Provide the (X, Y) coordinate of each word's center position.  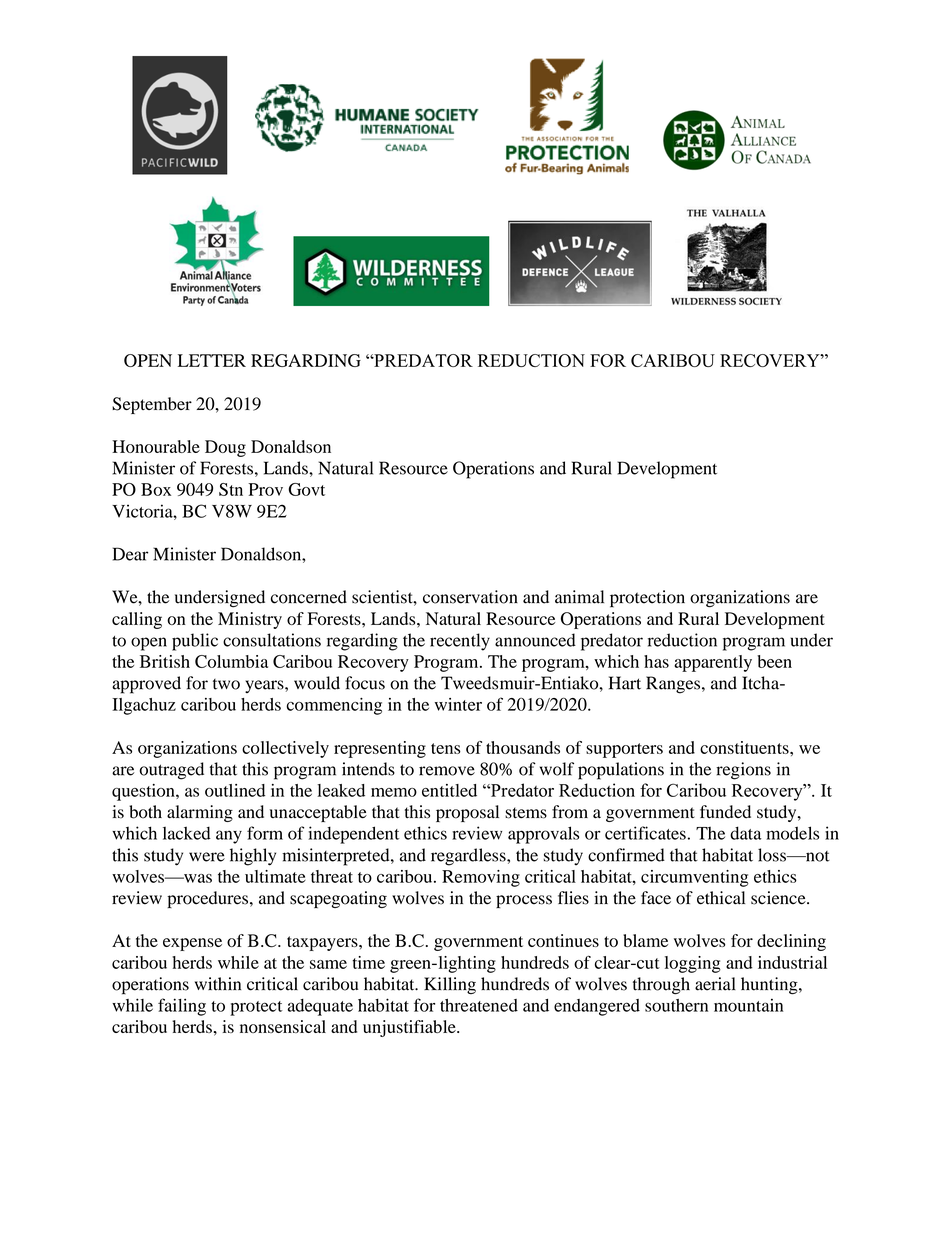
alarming (200, 813)
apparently (713, 663)
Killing (450, 985)
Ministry (250, 620)
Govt (306, 489)
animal (579, 597)
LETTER (212, 360)
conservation (470, 597)
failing (182, 1007)
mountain (748, 1005)
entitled (449, 790)
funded (725, 812)
